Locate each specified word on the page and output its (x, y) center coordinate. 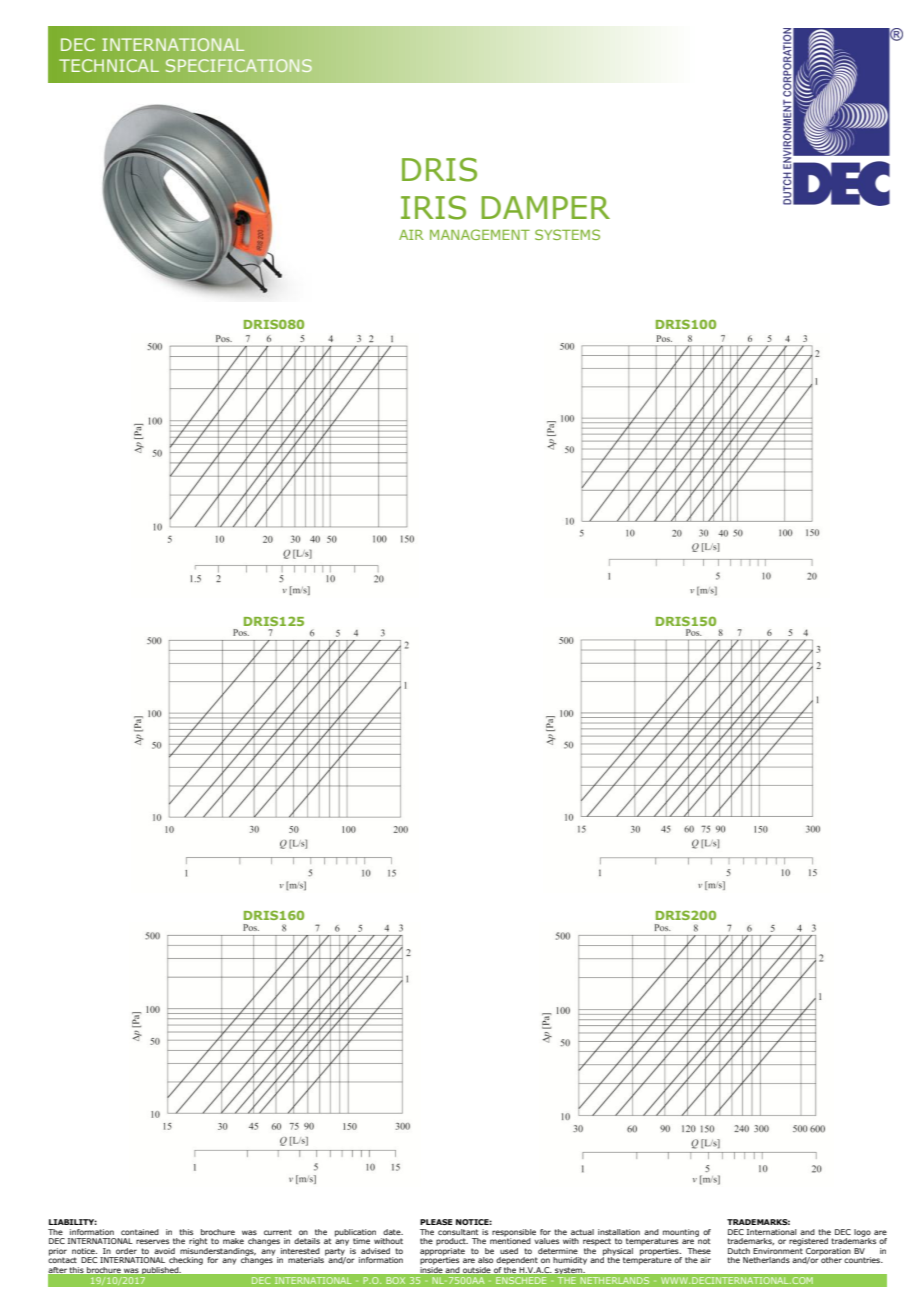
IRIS (433, 207)
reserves (152, 1241)
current (278, 1232)
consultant (458, 1232)
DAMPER (545, 207)
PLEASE (436, 1222)
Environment (778, 1251)
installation (619, 1232)
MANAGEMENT (480, 234)
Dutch (739, 1251)
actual (582, 1232)
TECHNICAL (109, 65)
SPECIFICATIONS (239, 65)
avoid (164, 1251)
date (393, 1232)
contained (140, 1232)
